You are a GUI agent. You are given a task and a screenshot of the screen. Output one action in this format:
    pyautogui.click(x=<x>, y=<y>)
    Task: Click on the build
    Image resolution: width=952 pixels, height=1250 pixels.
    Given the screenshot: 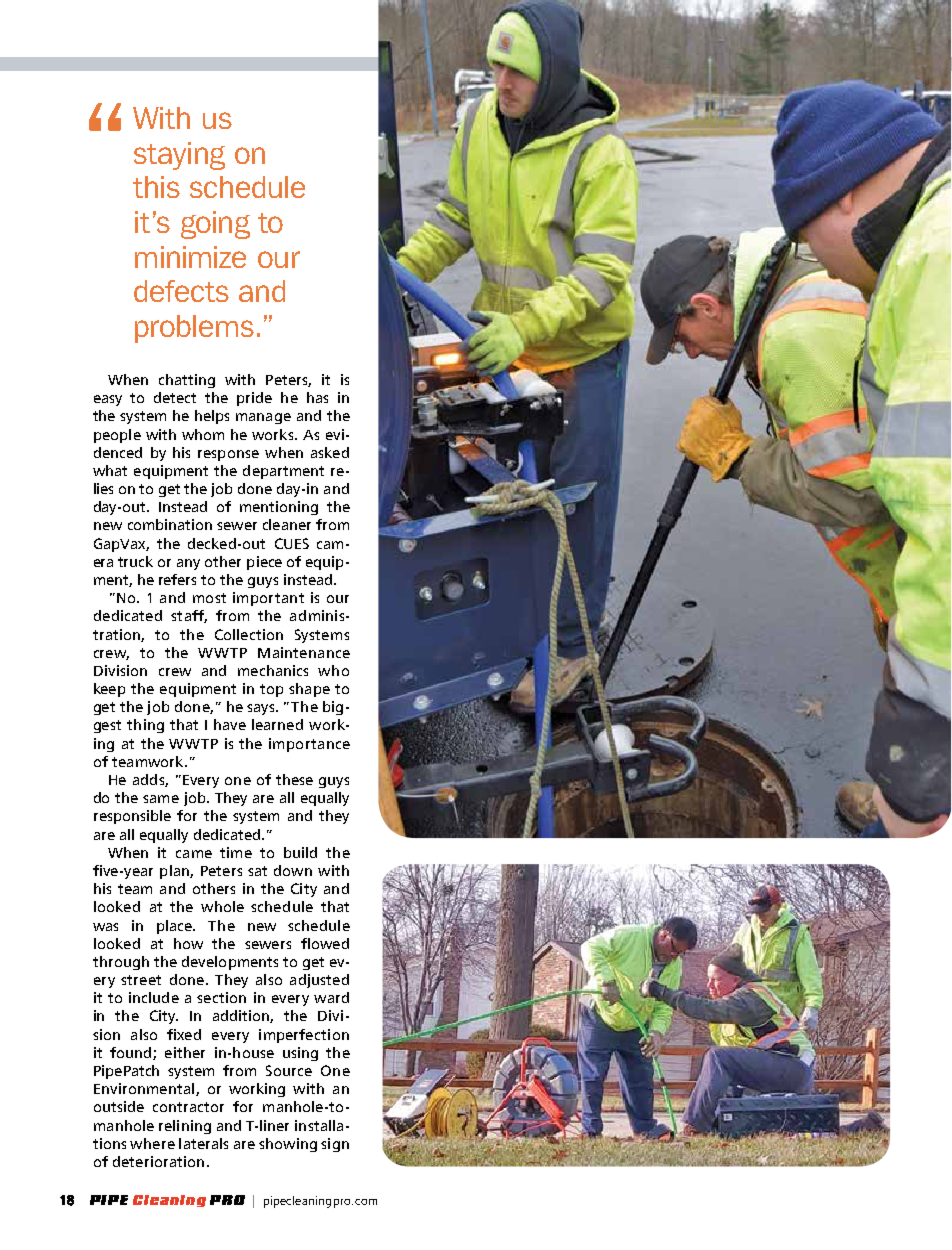 What is the action you would take?
    pyautogui.click(x=300, y=852)
